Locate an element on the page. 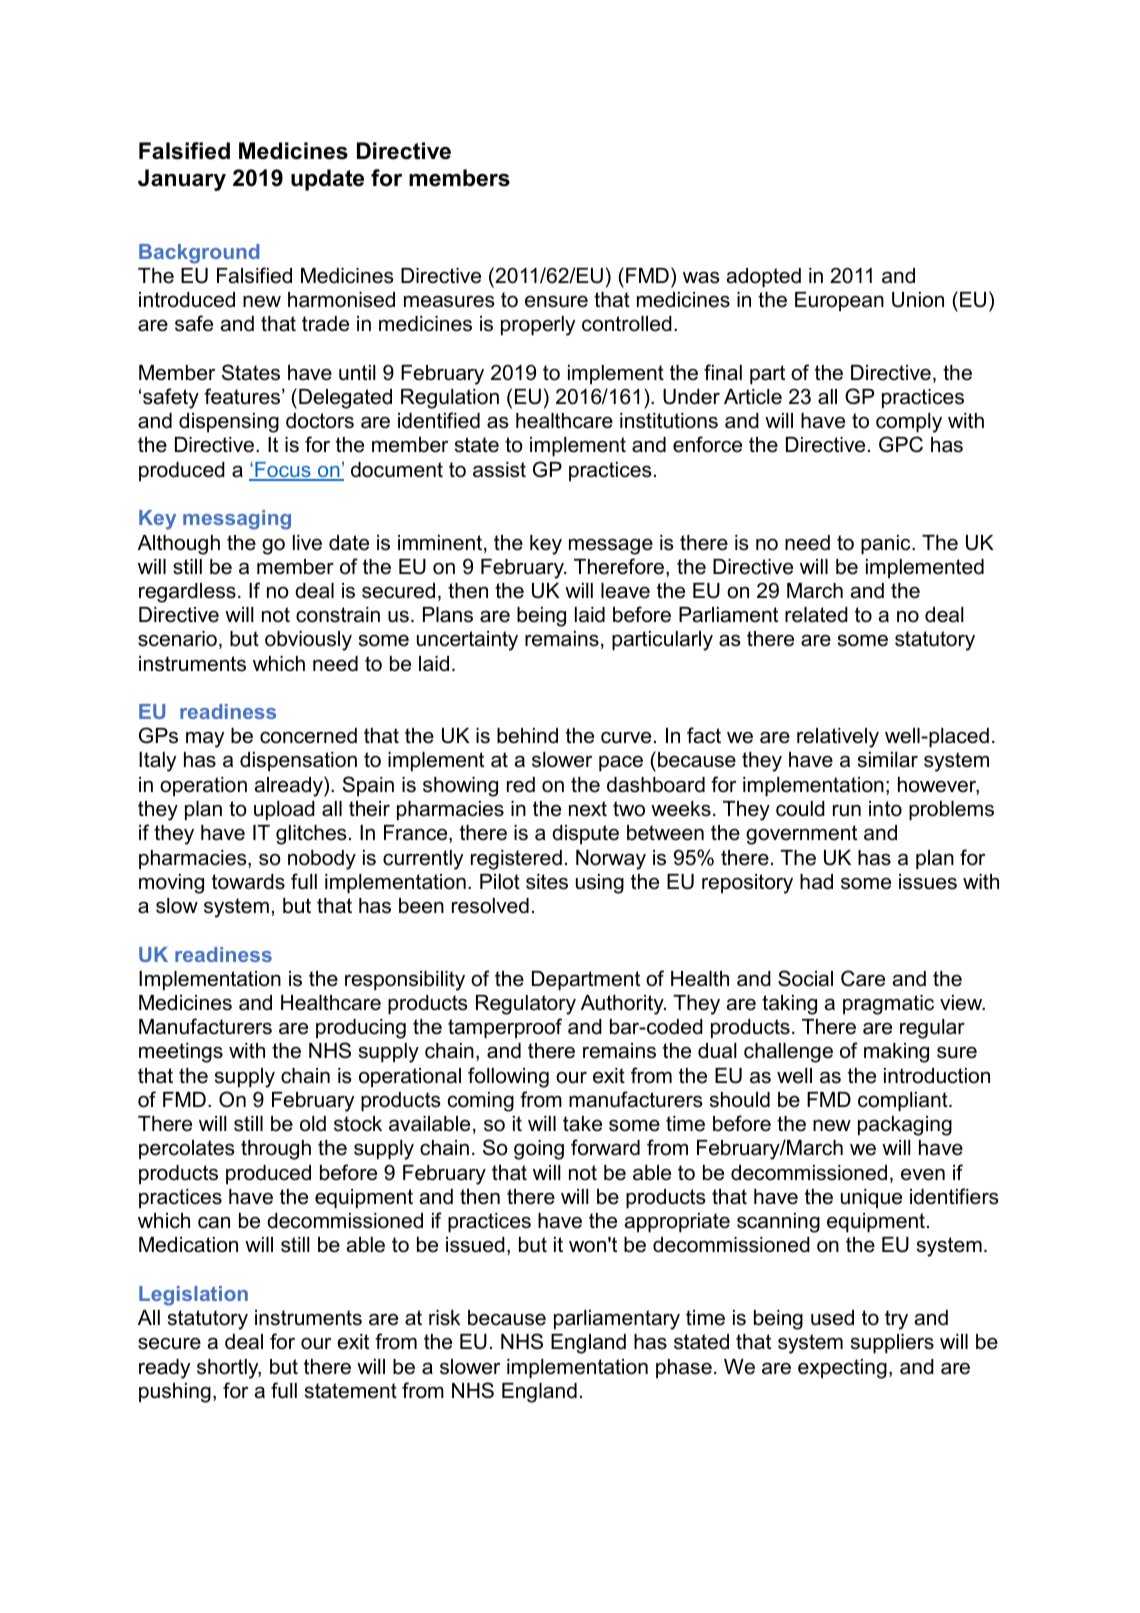 The width and height of the page is (1140, 1613). into is located at coordinates (885, 809).
